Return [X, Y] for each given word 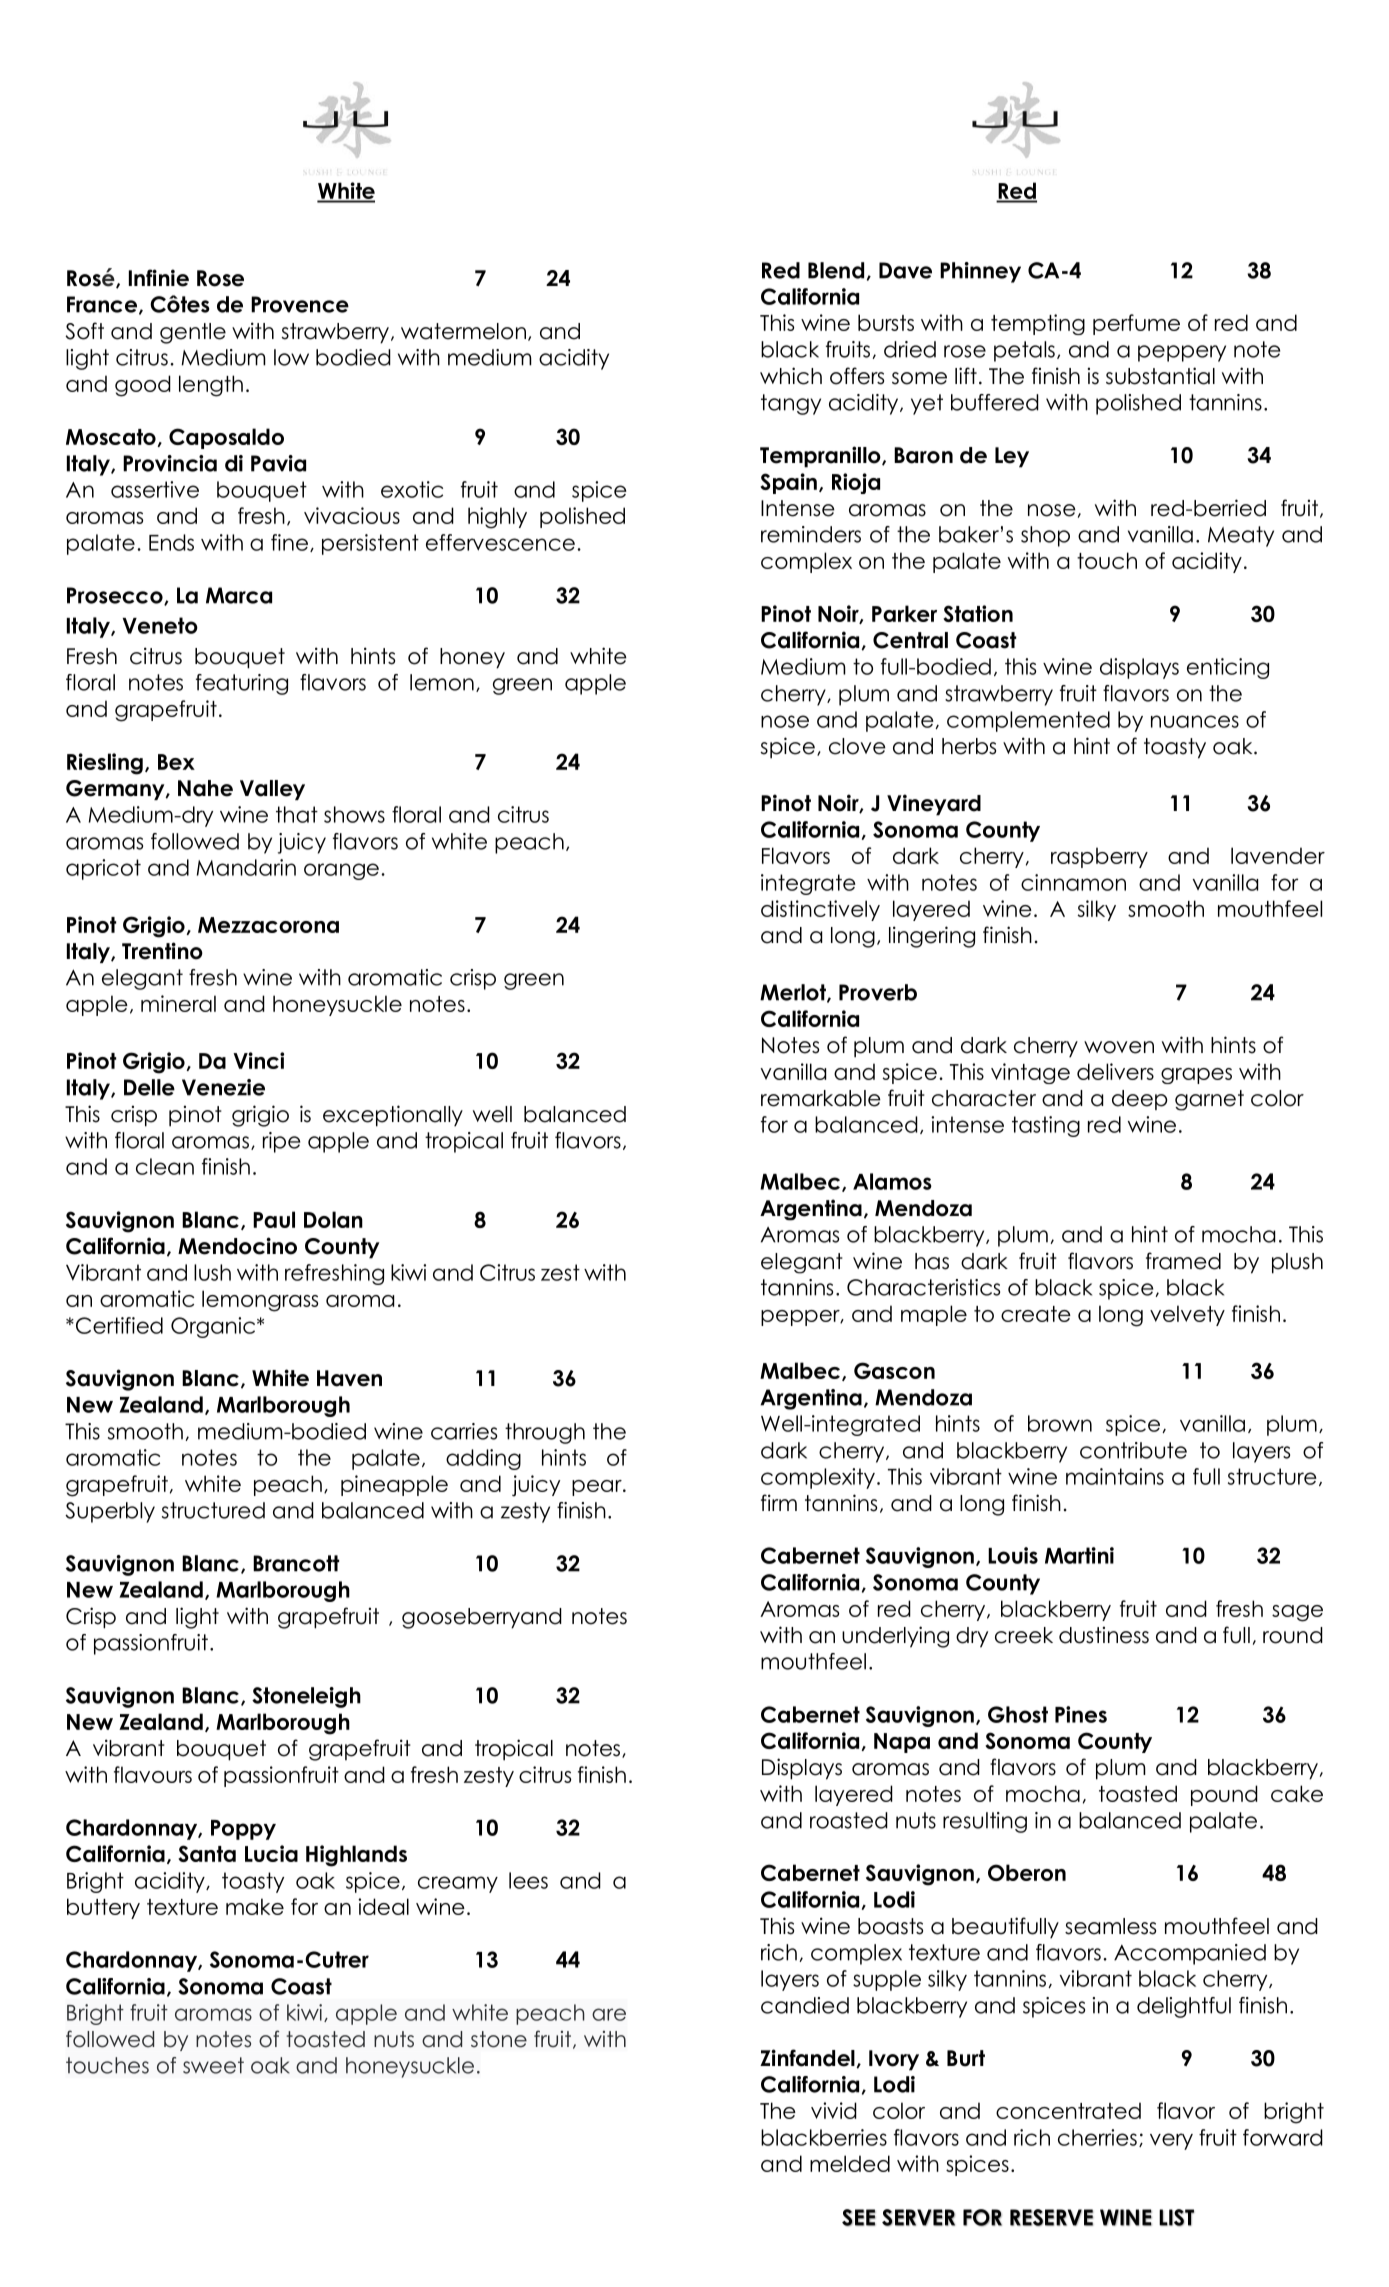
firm [779, 1502]
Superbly [110, 1512]
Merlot [794, 993]
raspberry [1099, 857]
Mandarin [246, 867]
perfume [1136, 324]
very [1171, 2141]
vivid [834, 2110]
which [791, 376]
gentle [193, 333]
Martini [1079, 1555]
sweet [213, 2065]
